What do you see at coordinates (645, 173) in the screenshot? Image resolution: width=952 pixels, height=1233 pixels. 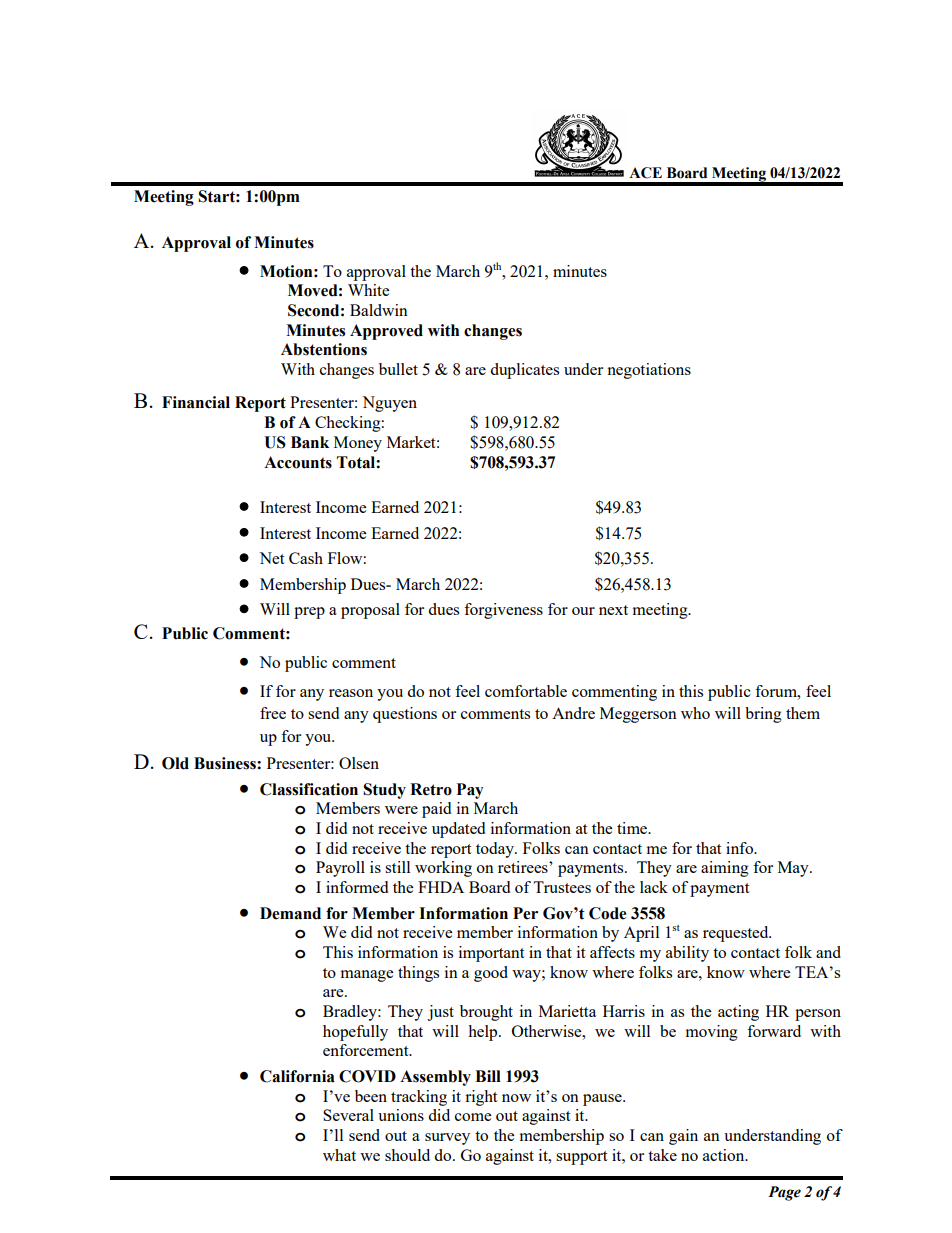 I see `ACE` at bounding box center [645, 173].
